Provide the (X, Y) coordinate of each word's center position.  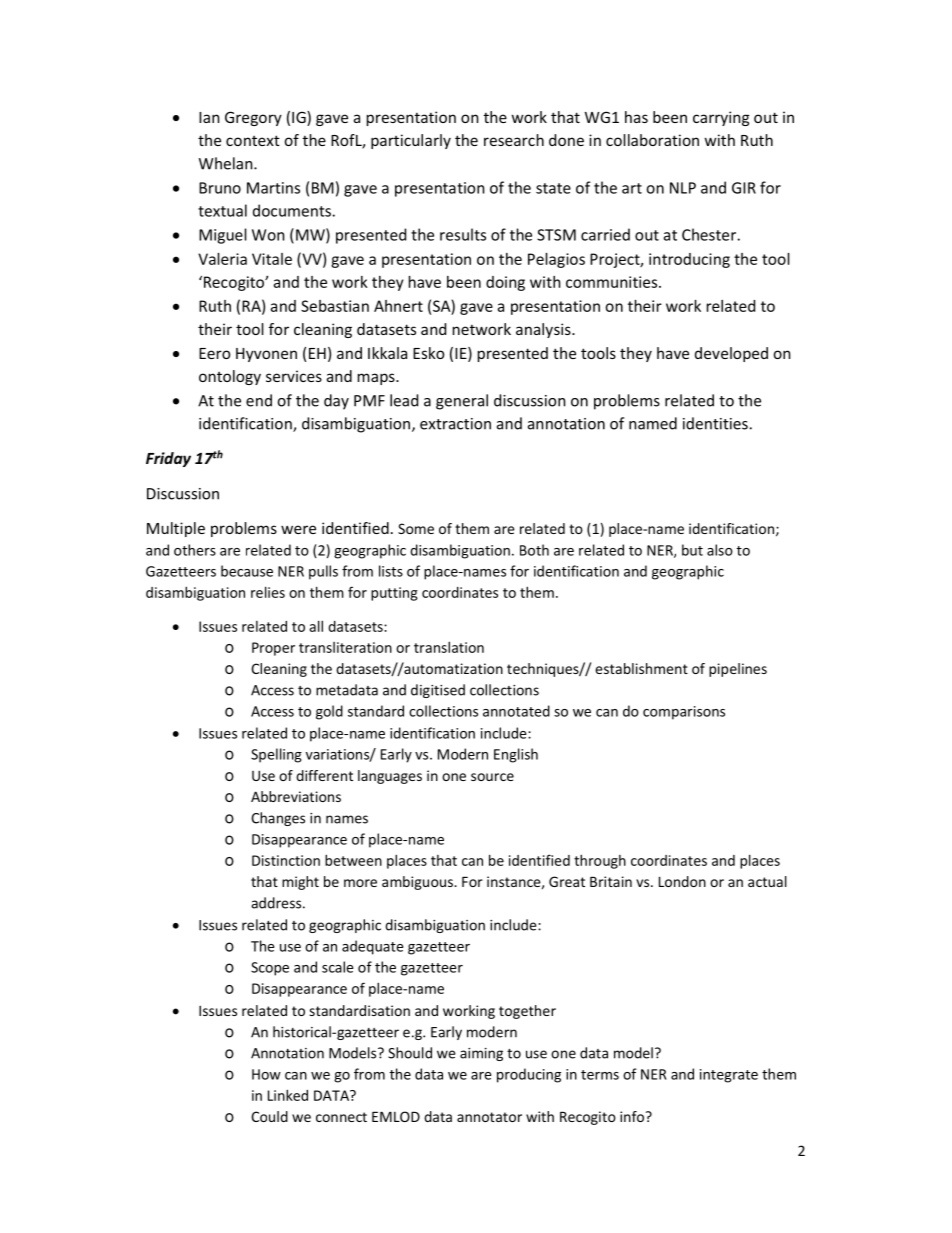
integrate (729, 1076)
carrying (721, 118)
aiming (481, 1054)
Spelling (276, 755)
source (492, 777)
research (514, 140)
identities (715, 423)
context (253, 140)
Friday (168, 459)
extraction (455, 424)
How (266, 1074)
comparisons (684, 713)
